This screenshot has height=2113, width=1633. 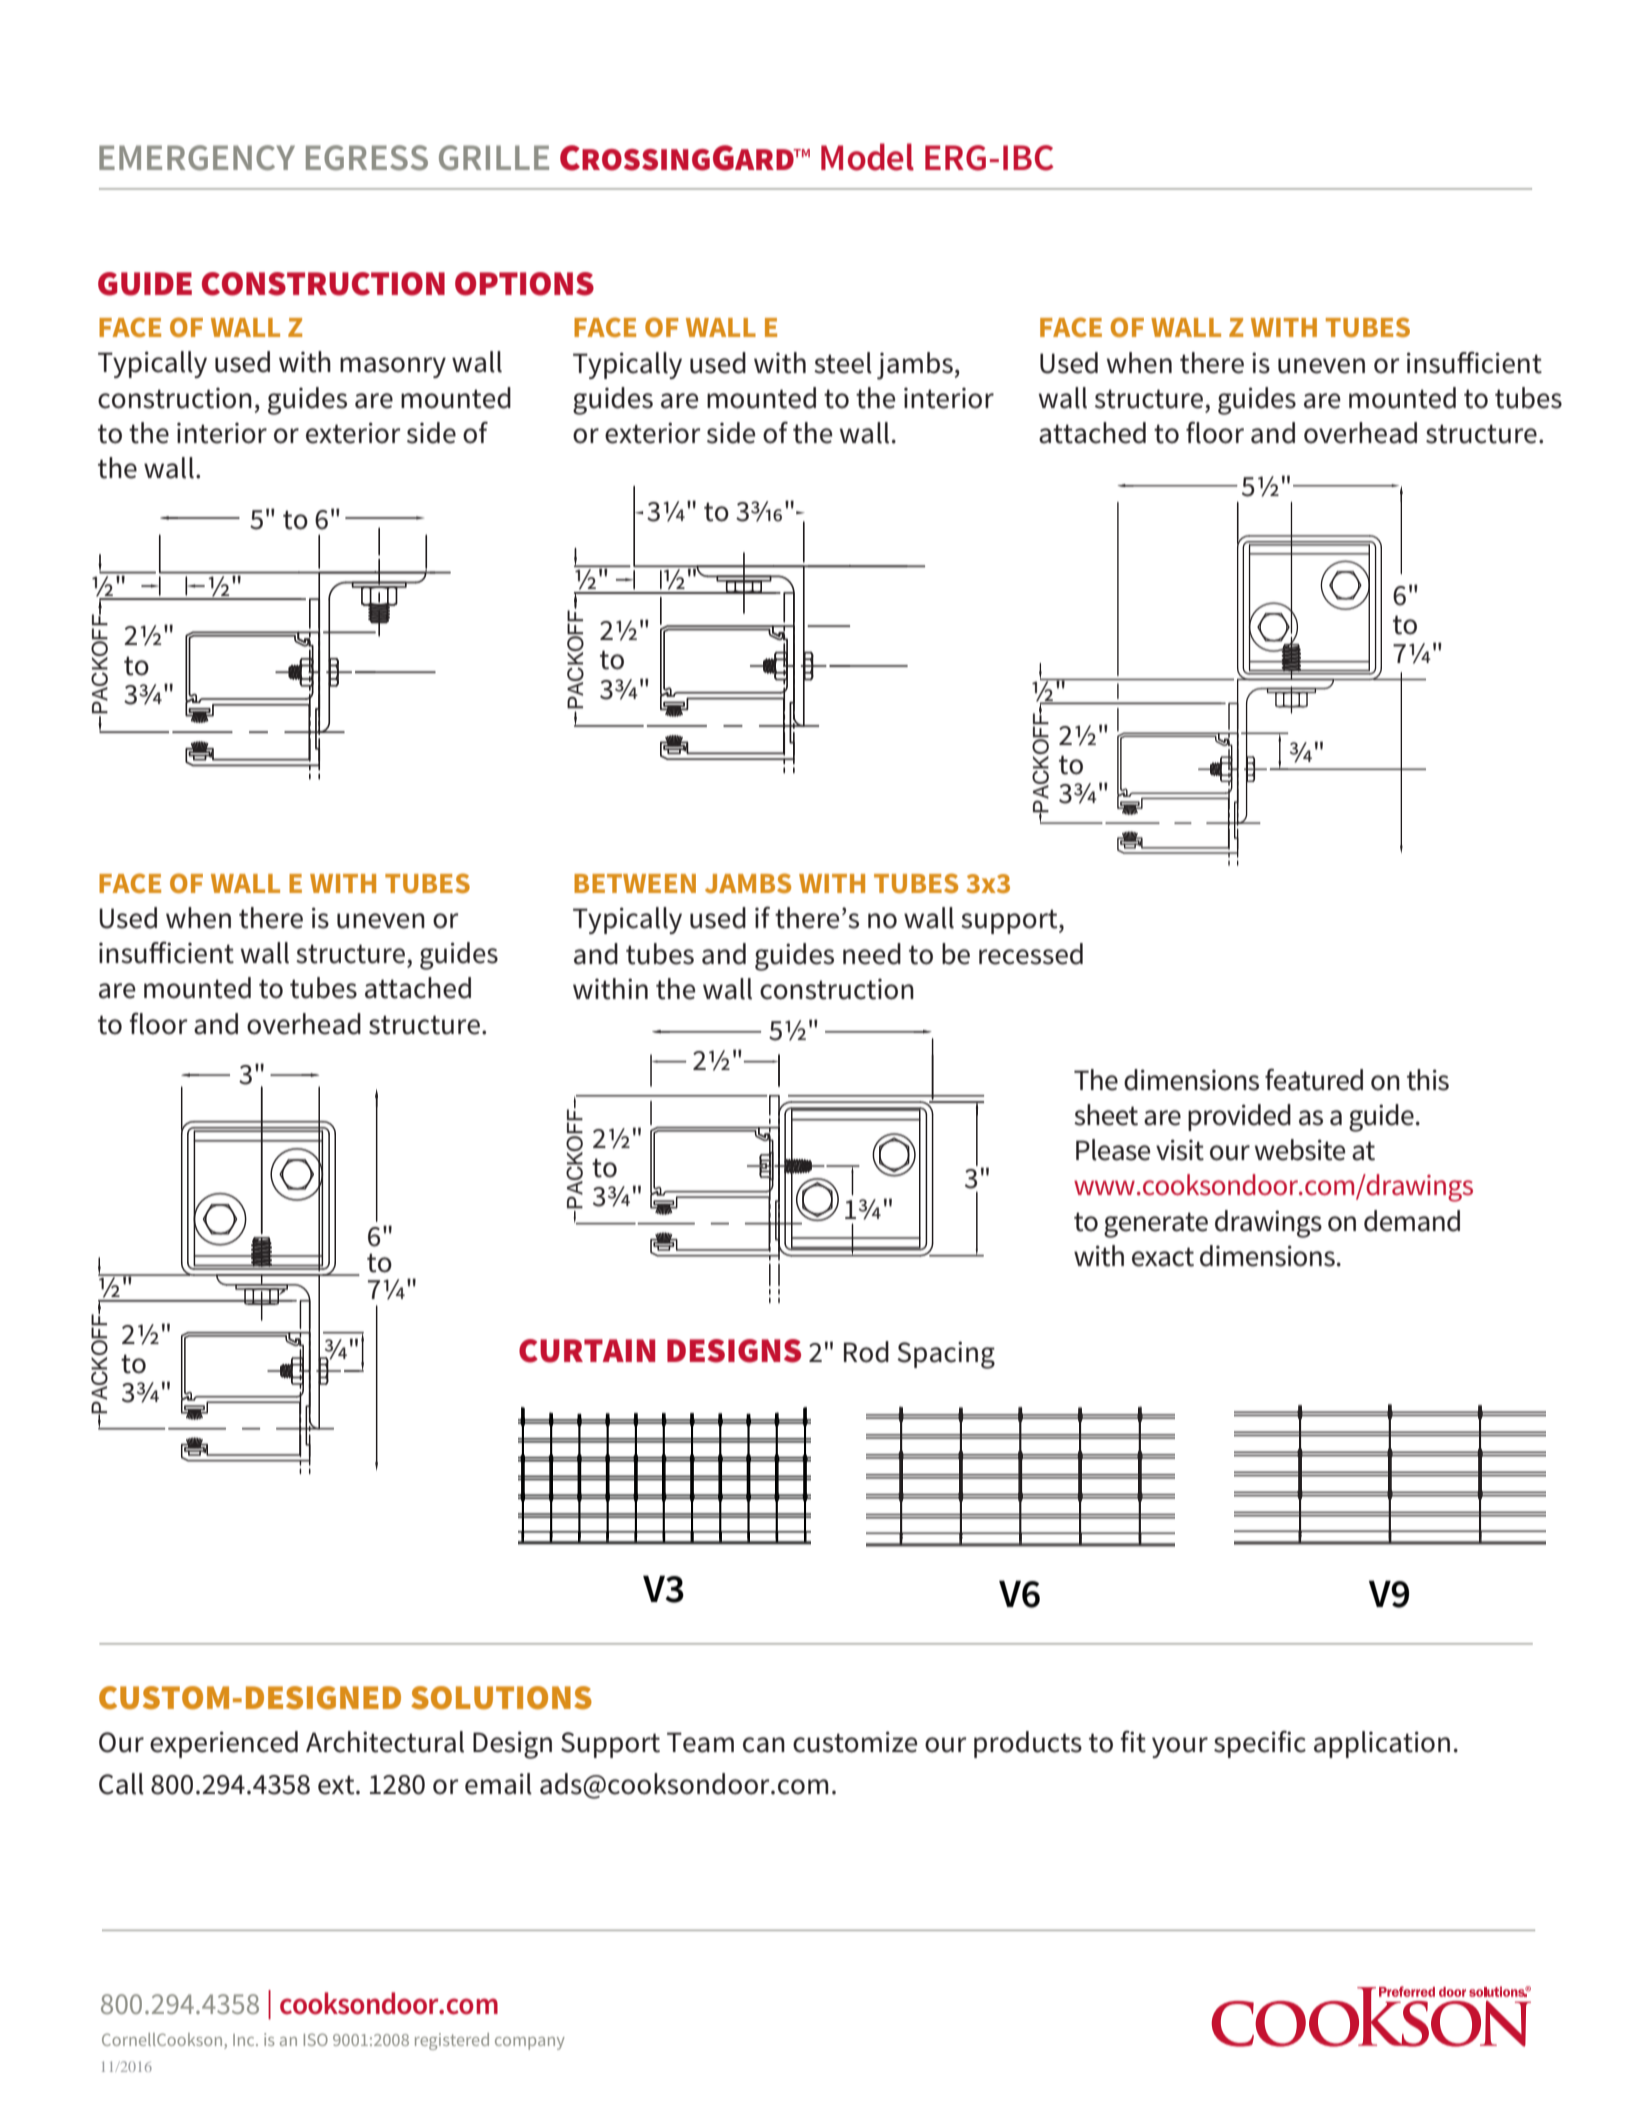 I want to click on company, so click(x=530, y=2043).
